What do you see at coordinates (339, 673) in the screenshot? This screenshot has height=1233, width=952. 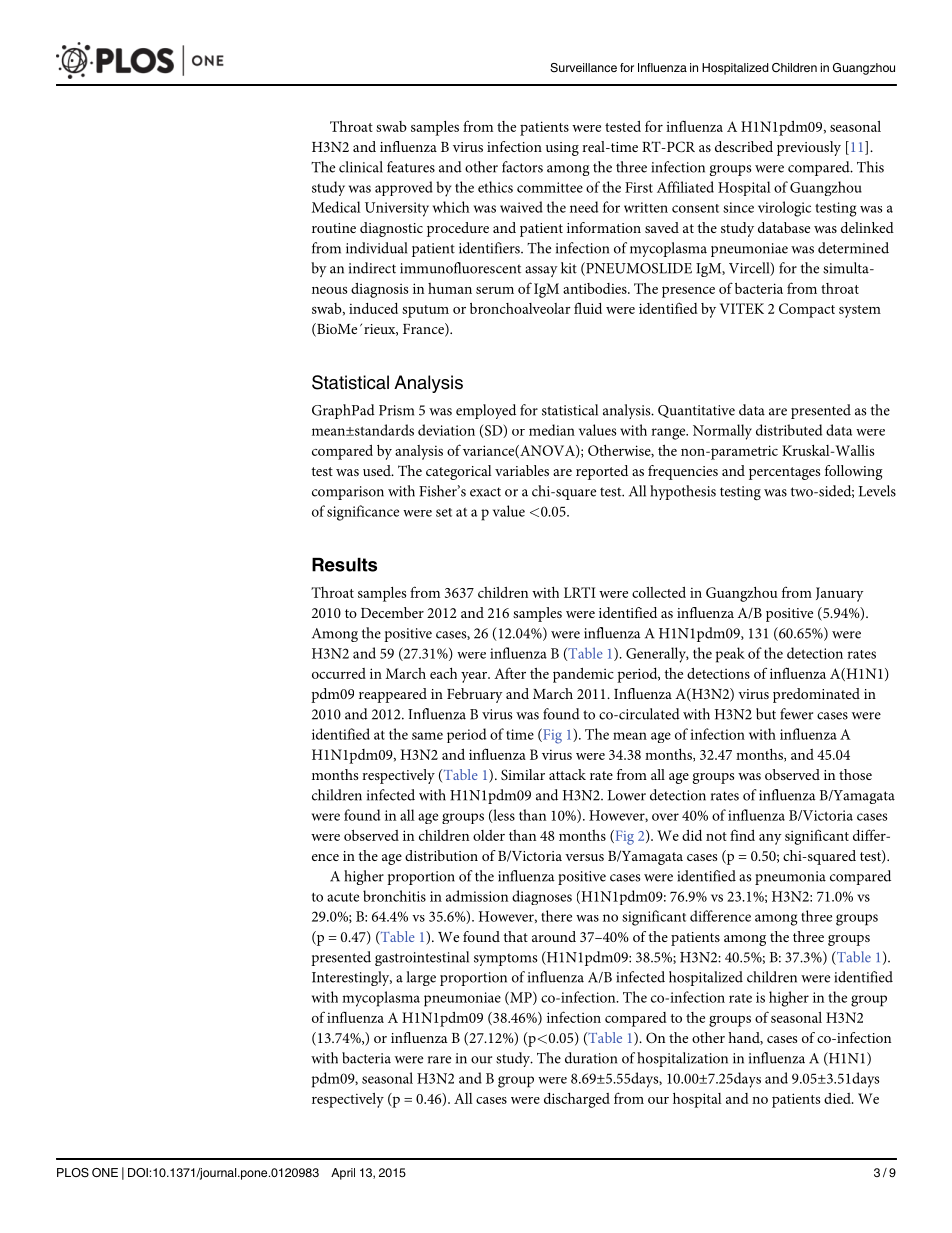 I see `occurred` at bounding box center [339, 673].
